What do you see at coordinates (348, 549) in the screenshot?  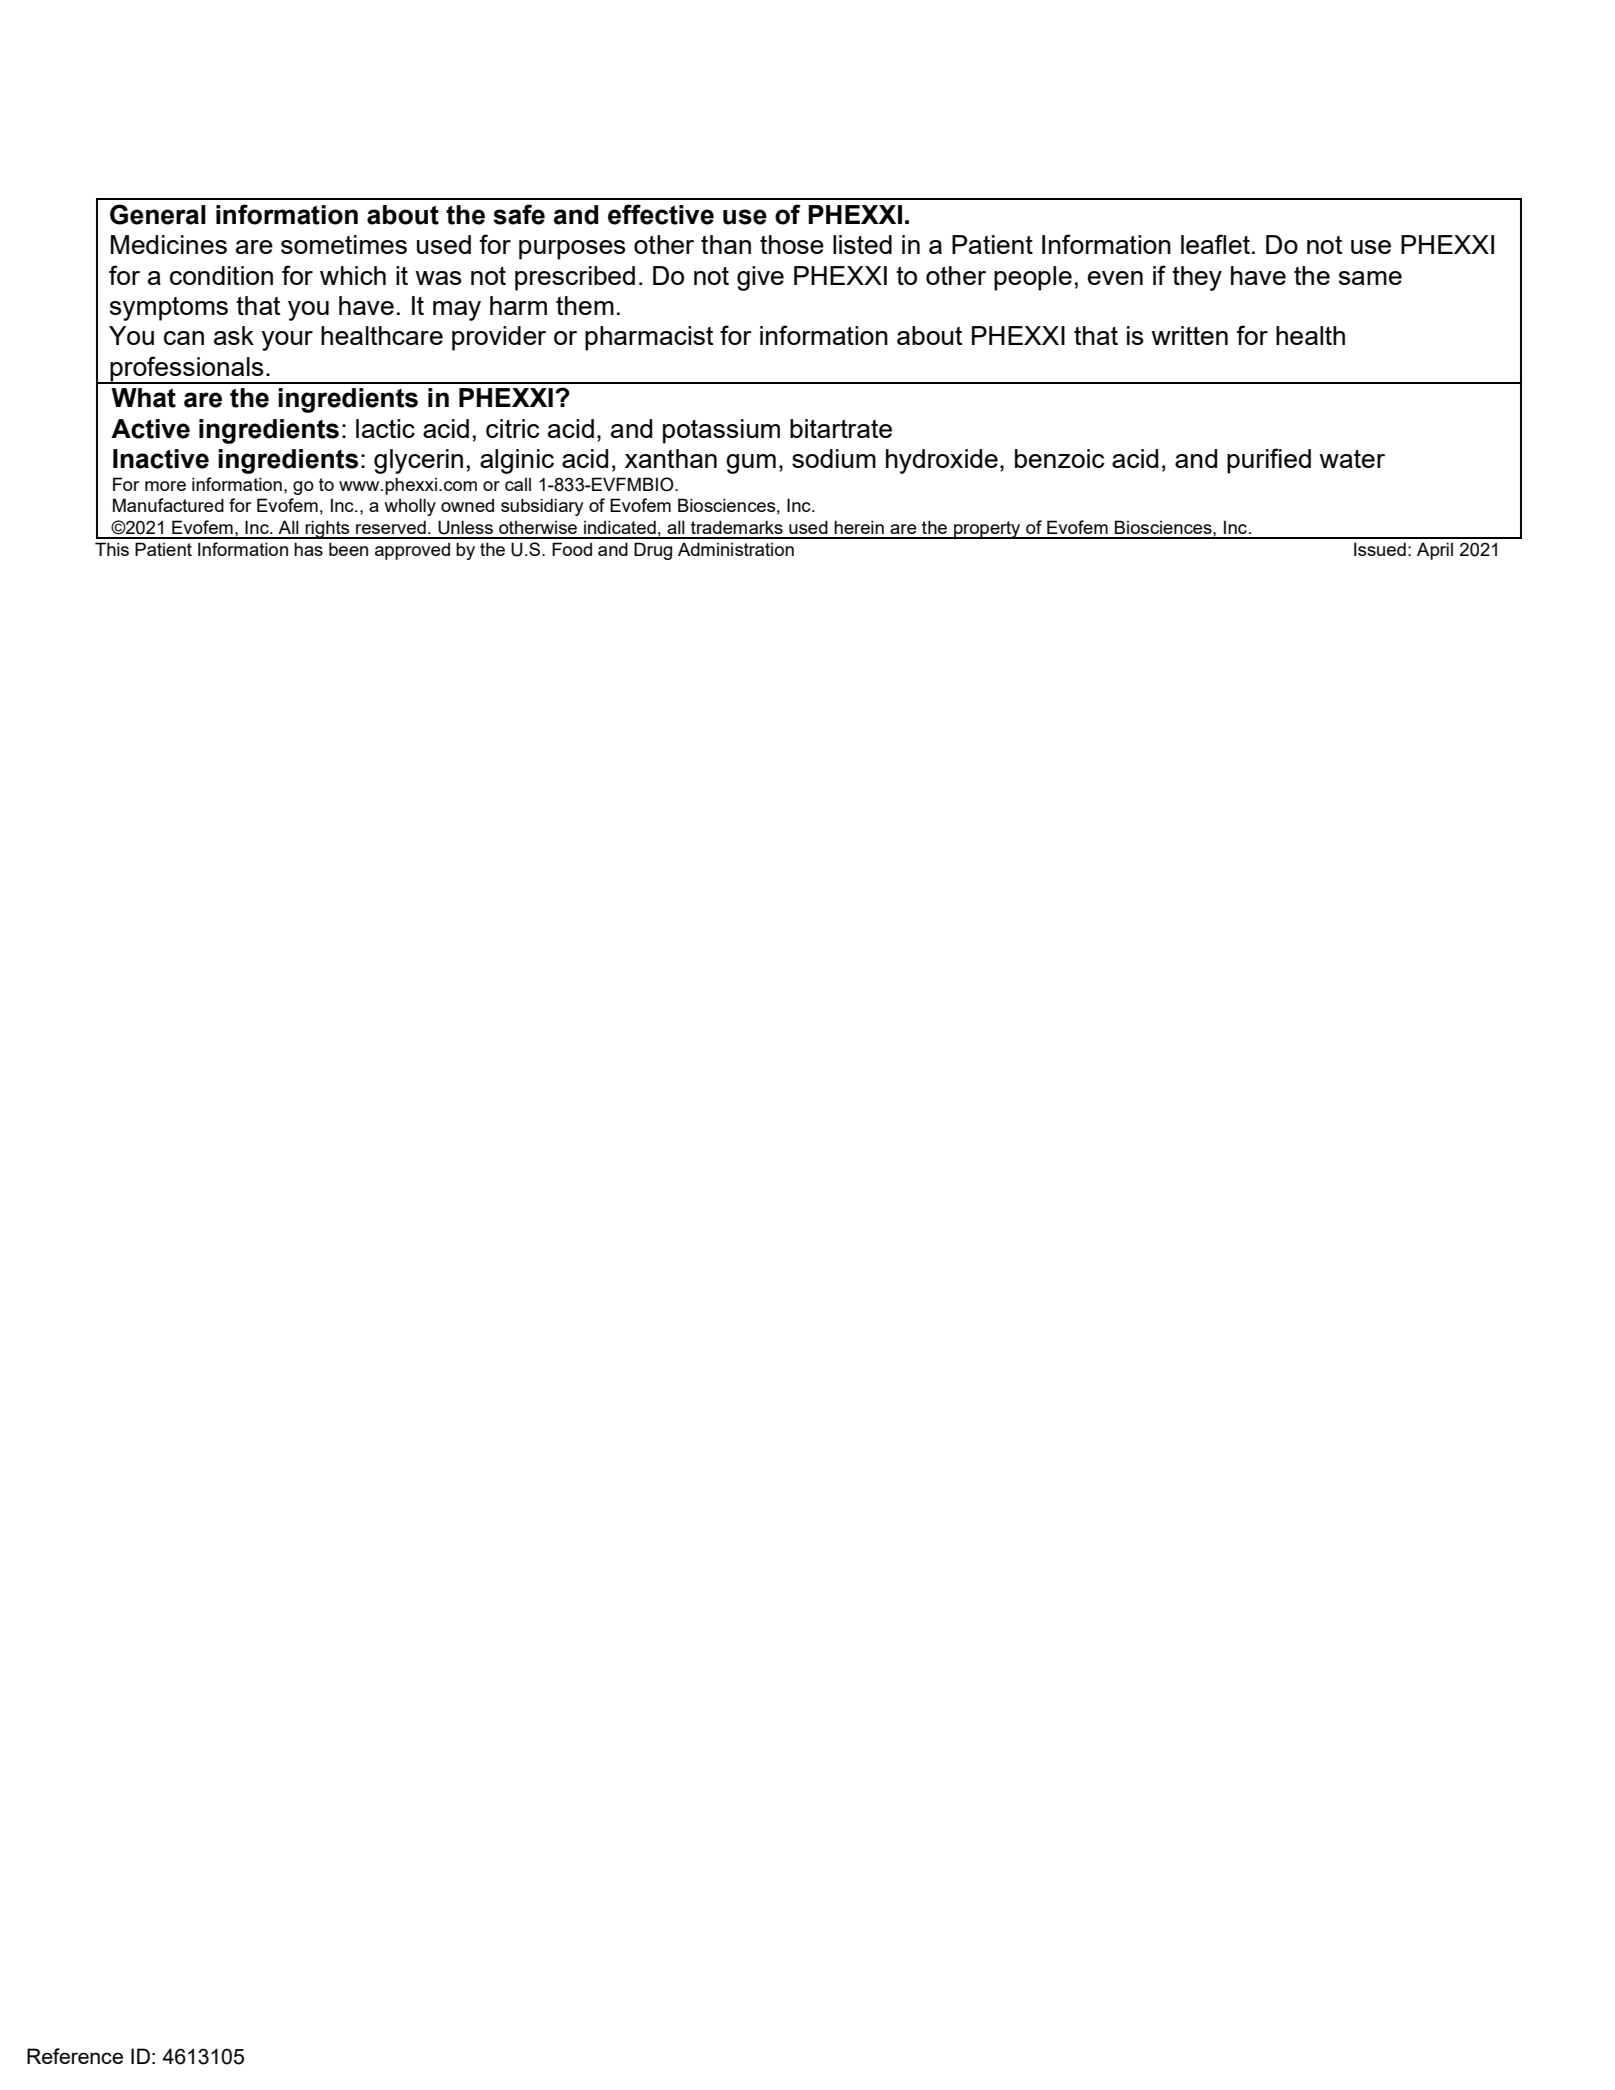 I see `been` at bounding box center [348, 549].
